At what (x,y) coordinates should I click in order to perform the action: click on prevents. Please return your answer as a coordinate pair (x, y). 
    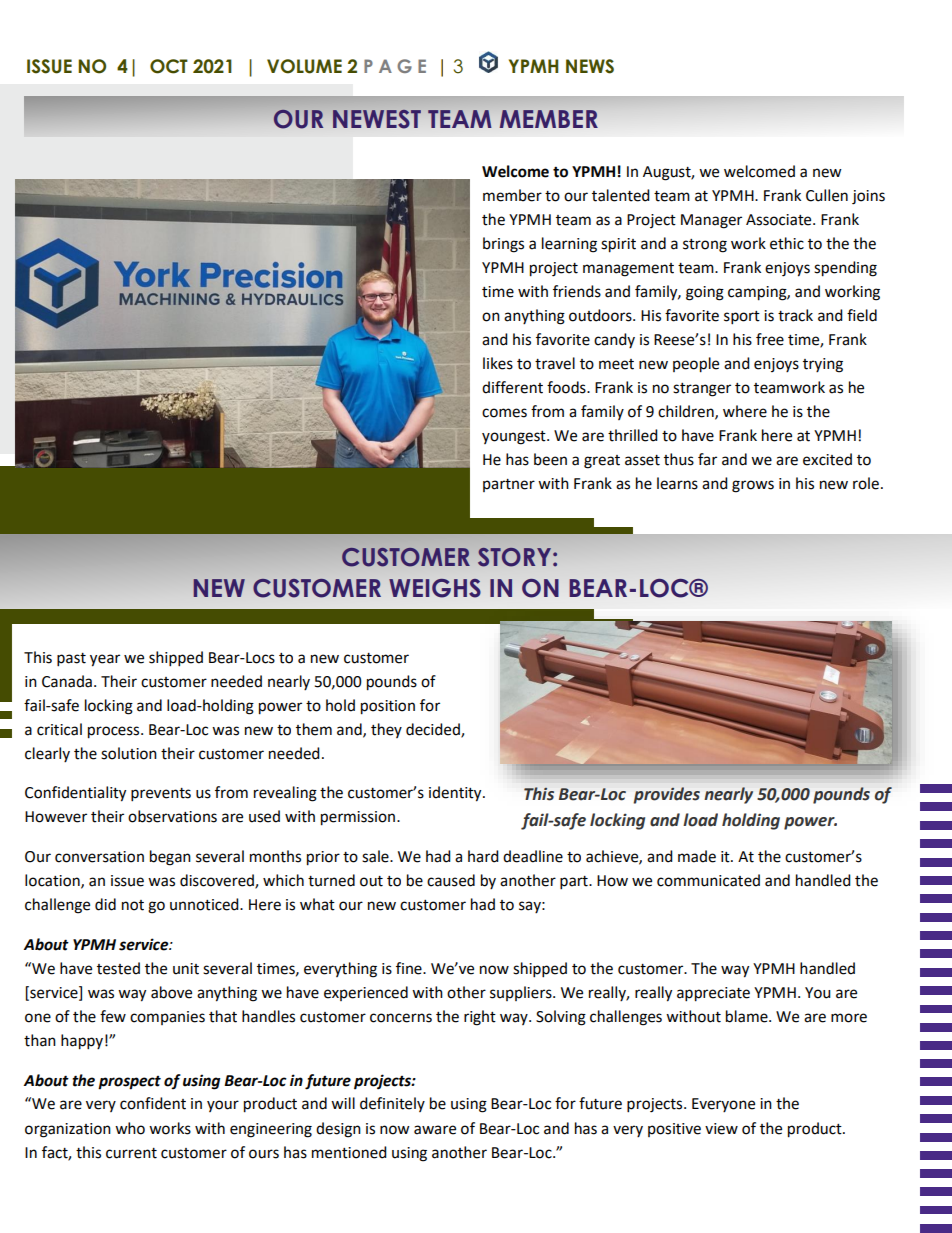
    Looking at the image, I should click on (161, 795).
